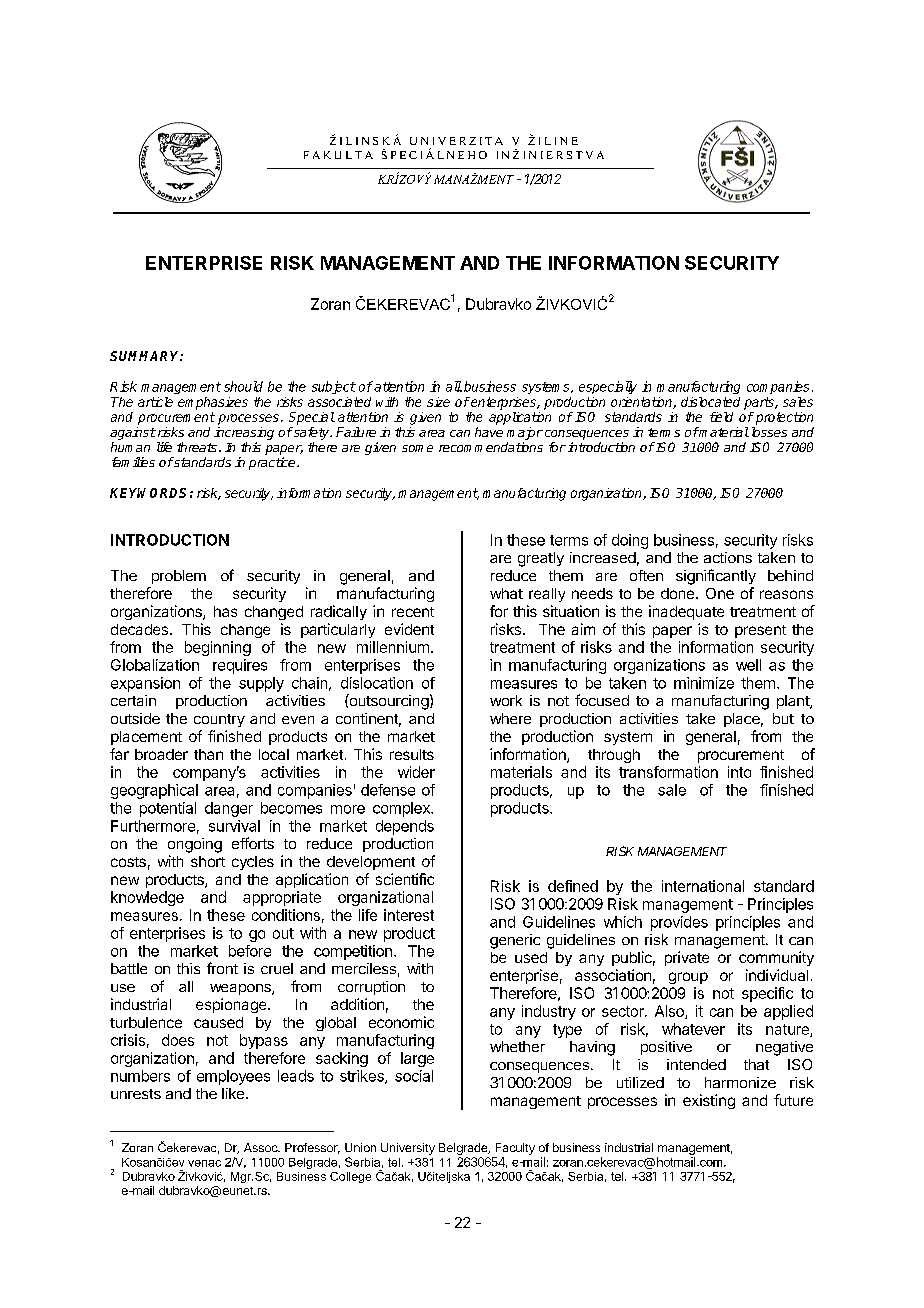 Image resolution: width=924 pixels, height=1308 pixels. I want to click on have, so click(489, 432).
